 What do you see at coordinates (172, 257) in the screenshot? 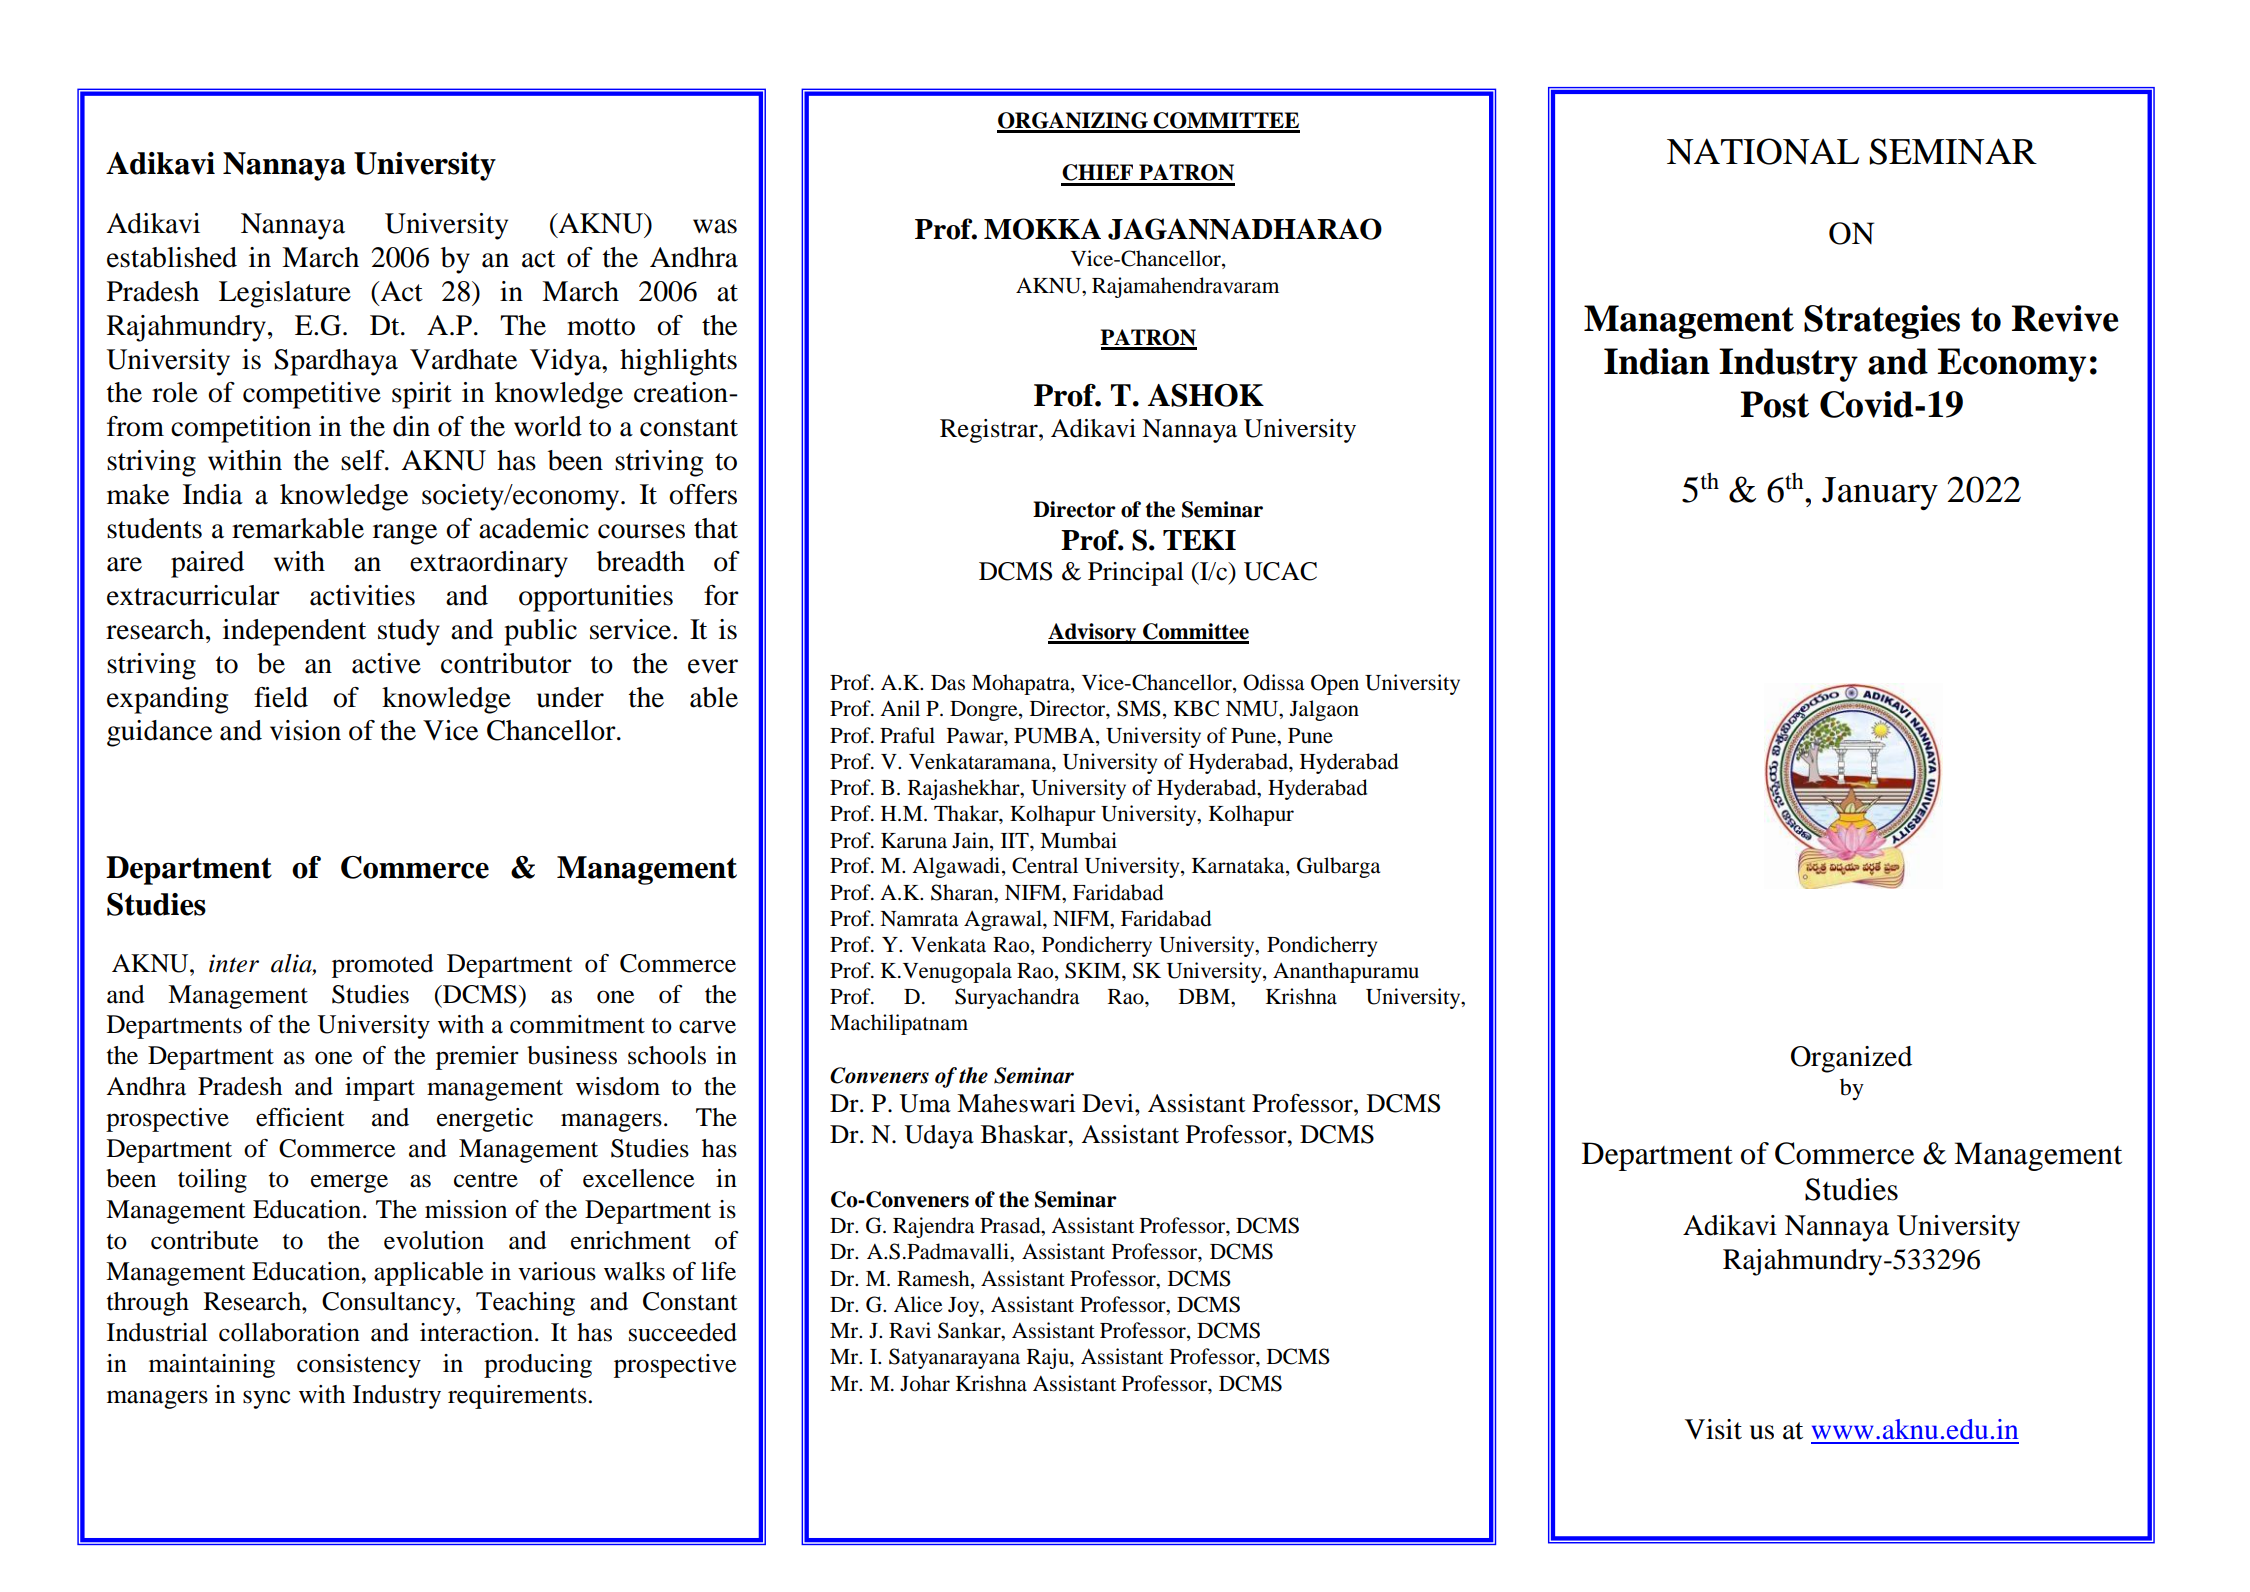
I see `established` at bounding box center [172, 257].
